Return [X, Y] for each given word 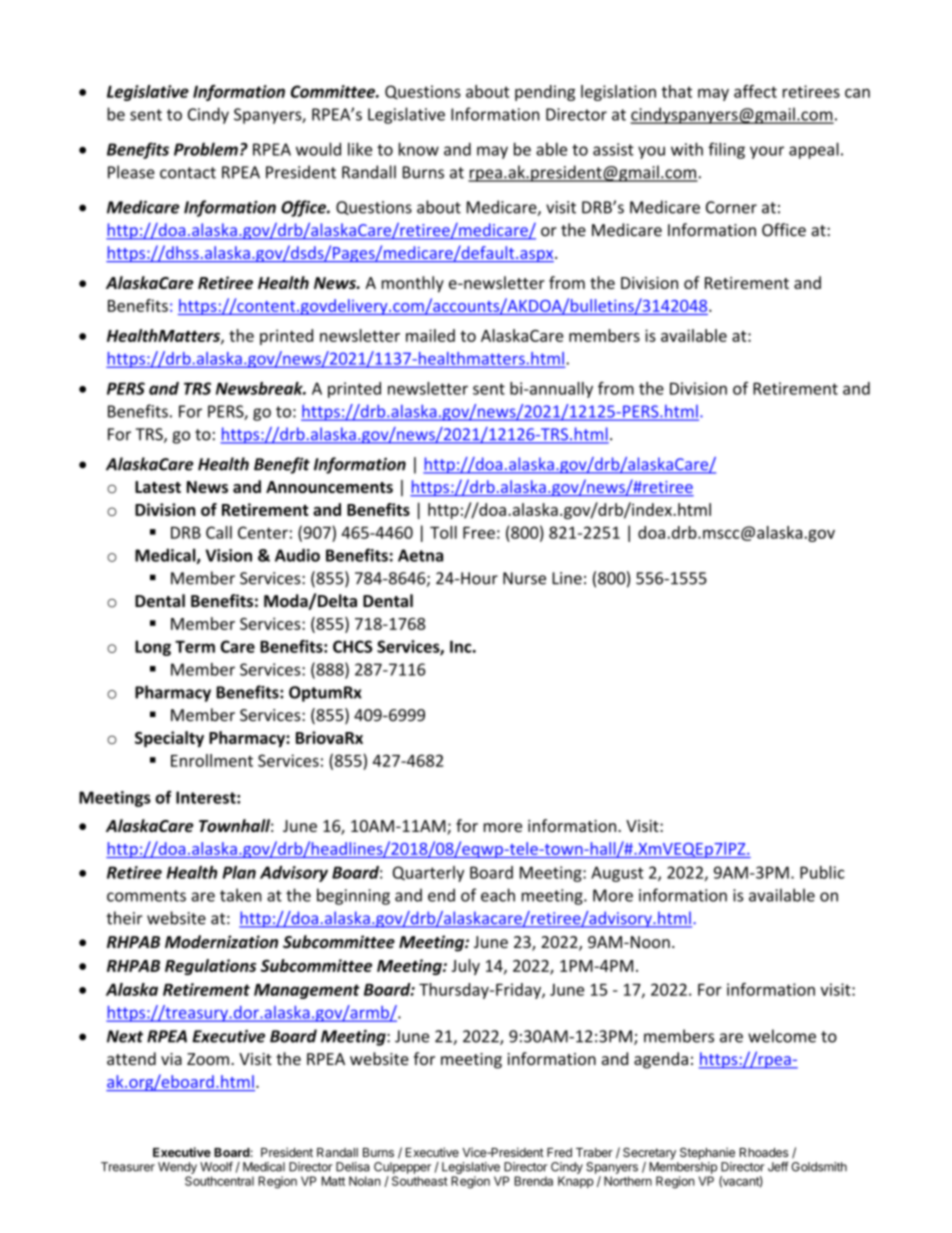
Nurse [524, 578]
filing [726, 150]
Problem [206, 149]
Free [479, 533]
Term [195, 647]
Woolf [216, 1167]
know [419, 149]
